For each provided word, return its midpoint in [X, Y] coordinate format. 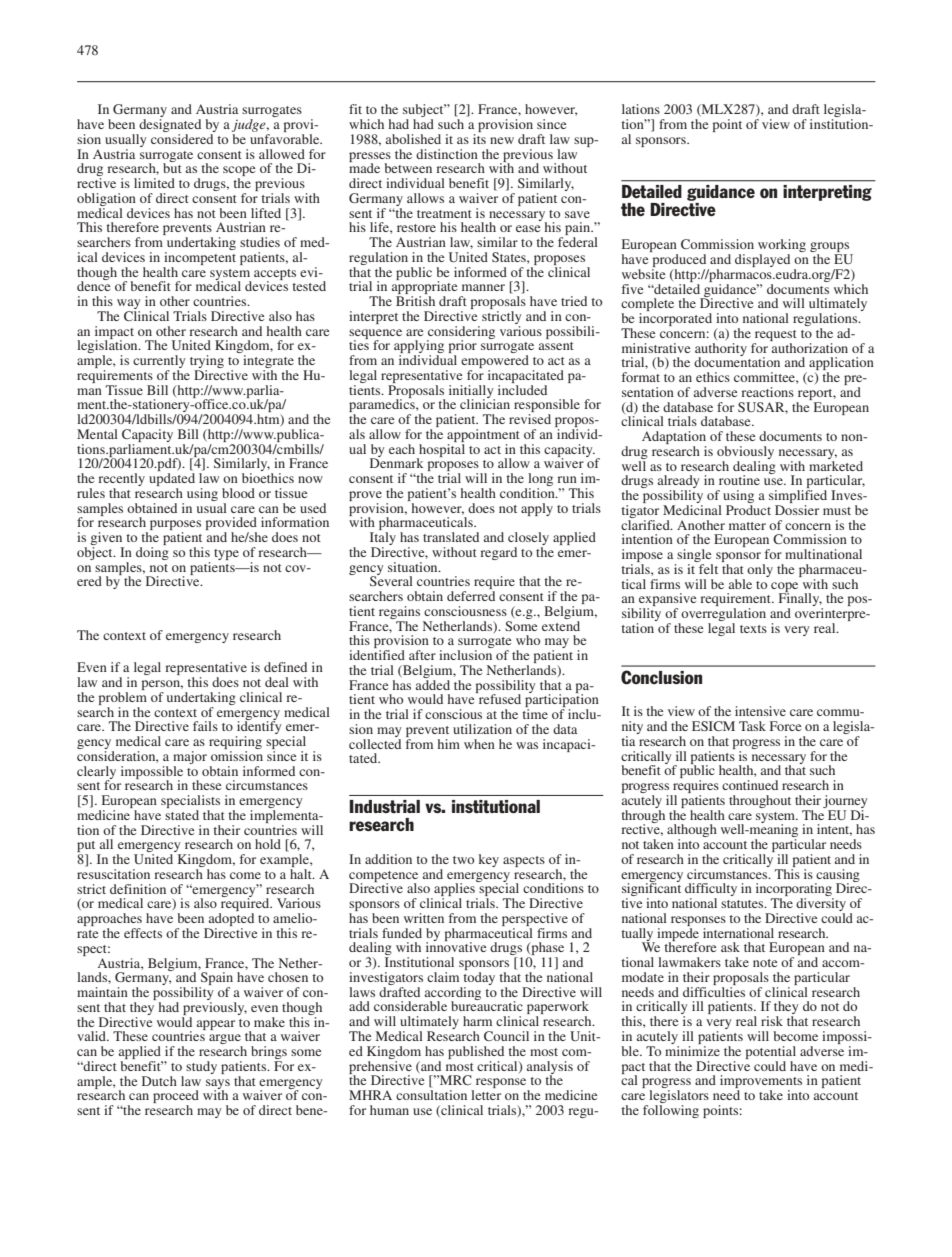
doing [152, 553]
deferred [471, 596]
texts [753, 629]
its [479, 137]
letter [486, 1095]
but [172, 167]
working [782, 247]
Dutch [159, 1081]
